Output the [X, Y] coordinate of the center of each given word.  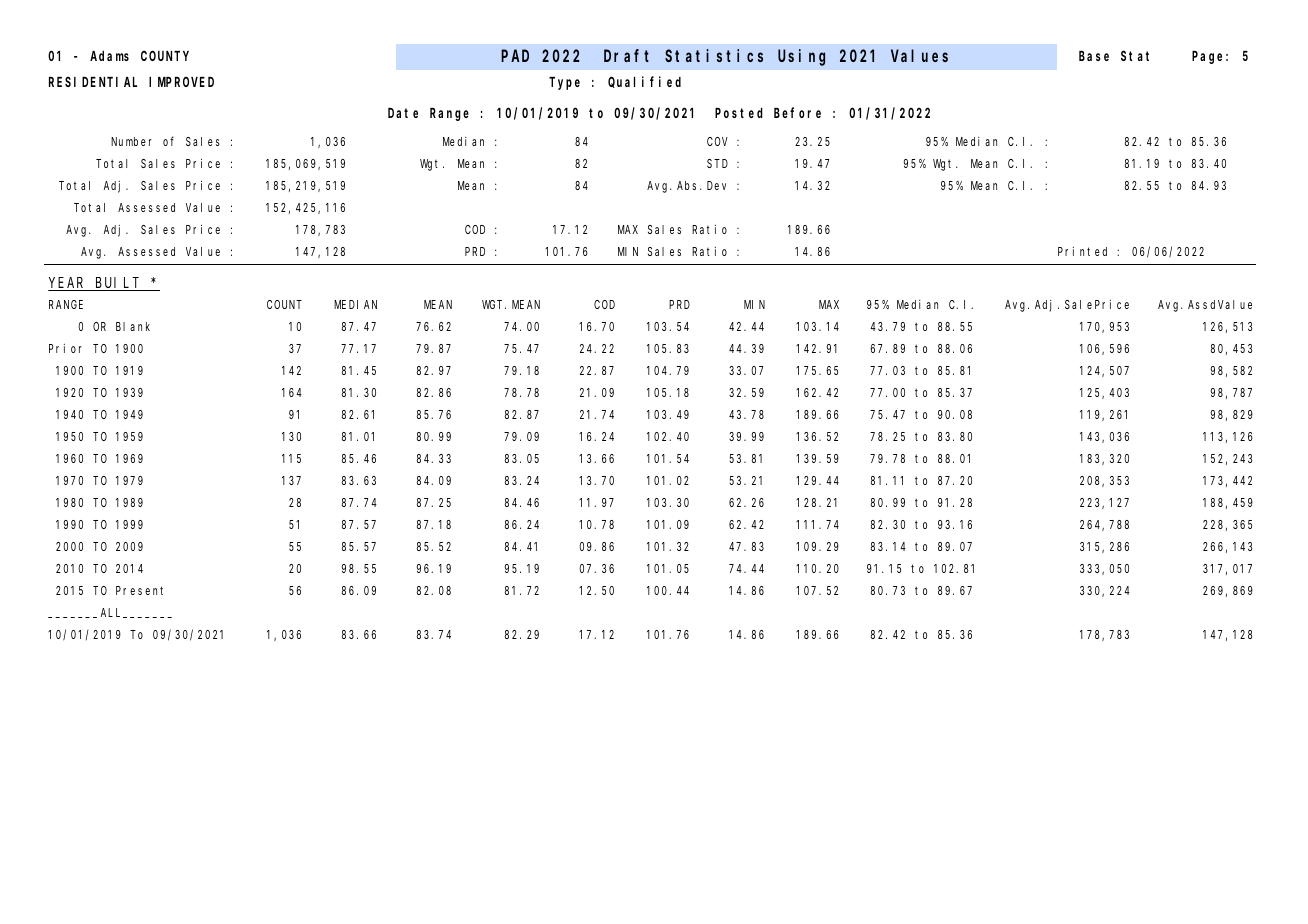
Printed [1082, 251]
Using [801, 57]
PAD [515, 56]
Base [1094, 56]
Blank [133, 326]
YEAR [68, 284]
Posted [739, 113]
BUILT [118, 284]
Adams [109, 56]
